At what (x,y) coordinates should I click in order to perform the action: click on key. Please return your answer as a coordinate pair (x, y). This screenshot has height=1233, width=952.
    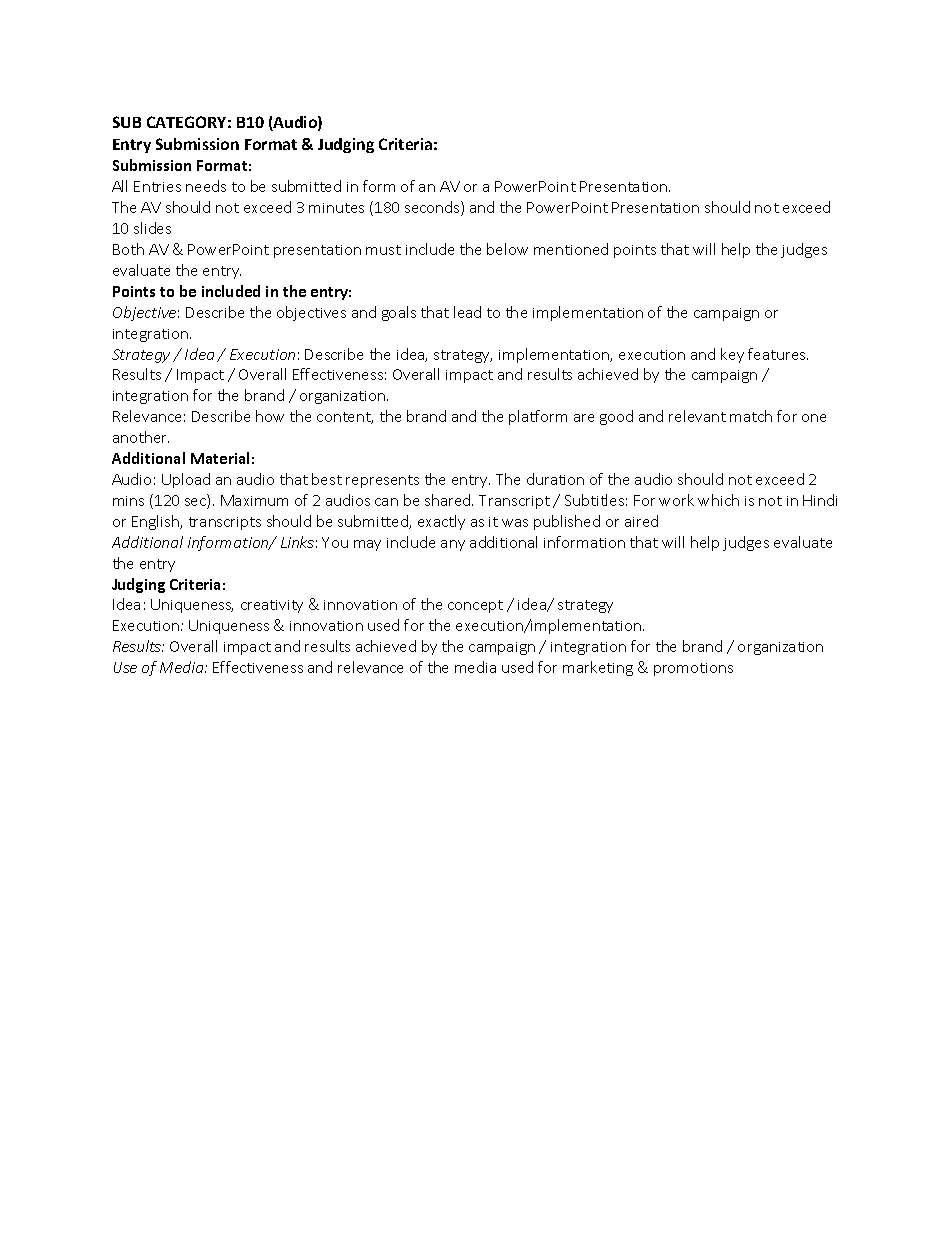
    Looking at the image, I should click on (732, 355).
